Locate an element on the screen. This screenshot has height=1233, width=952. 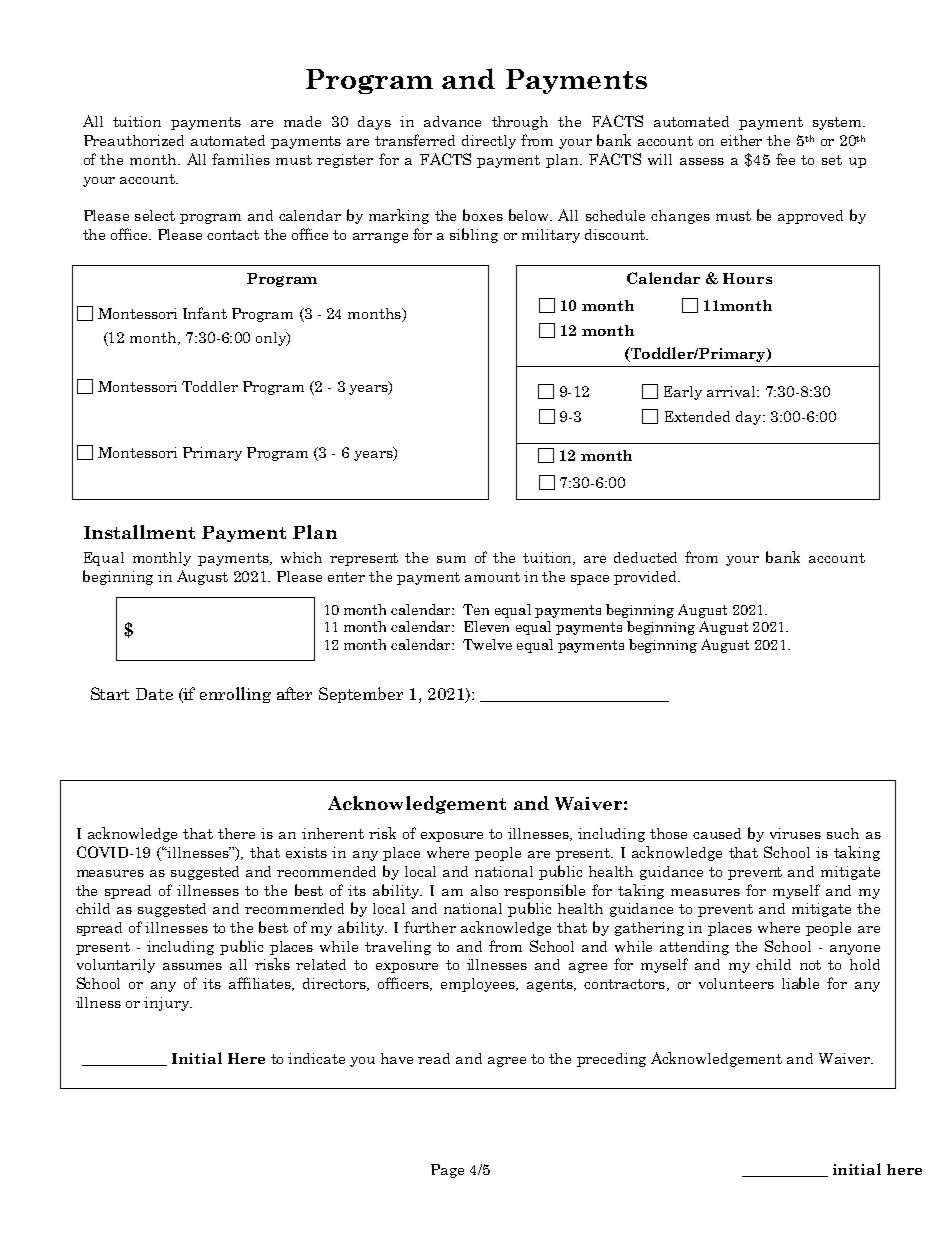
fee is located at coordinates (785, 159).
